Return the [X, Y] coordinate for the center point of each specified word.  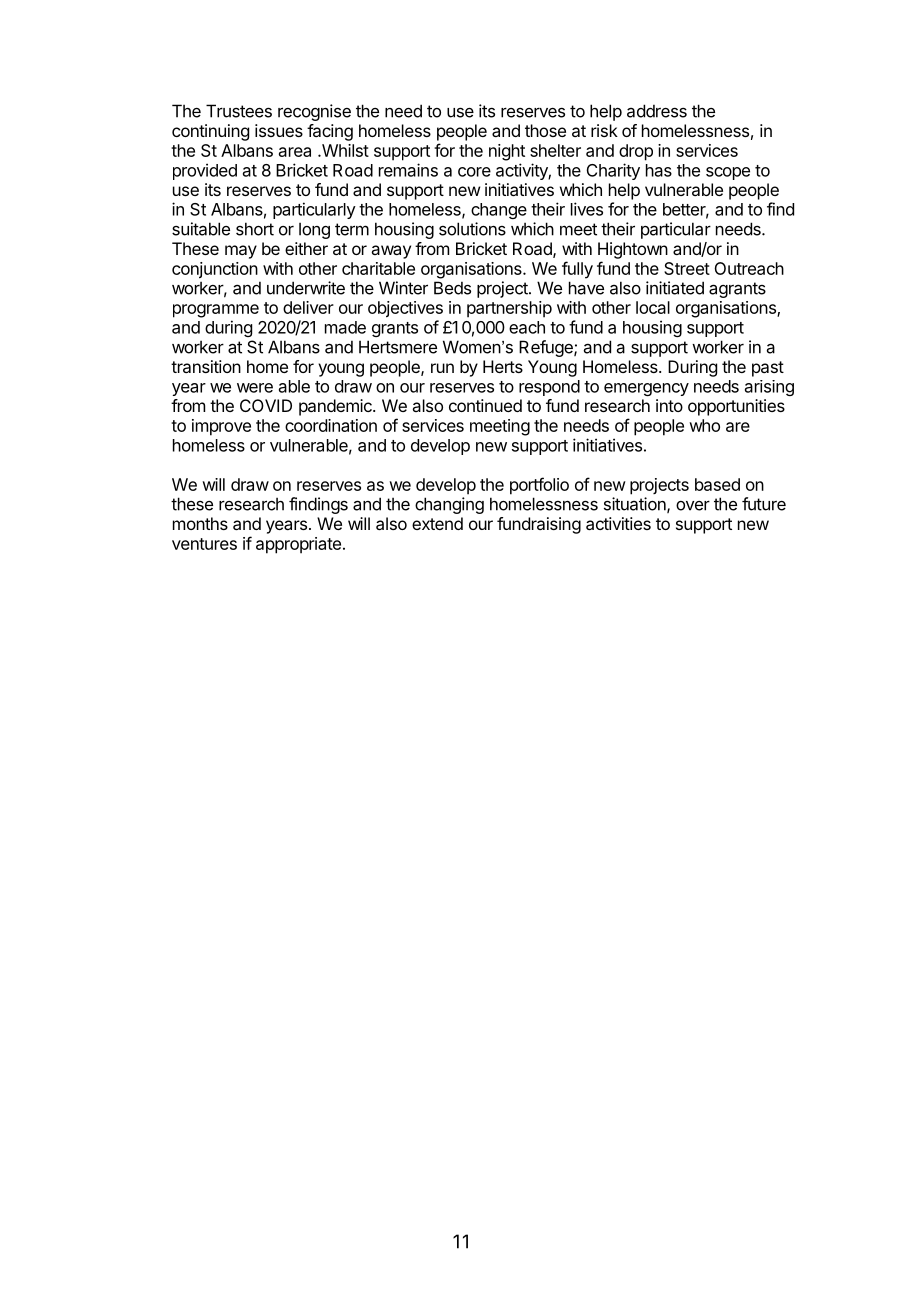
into [669, 405]
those [545, 130]
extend [437, 523]
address [657, 111]
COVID [266, 405]
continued [485, 405]
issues [279, 130]
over [693, 505]
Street [687, 268]
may [241, 252]
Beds [452, 288]
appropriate [298, 545]
